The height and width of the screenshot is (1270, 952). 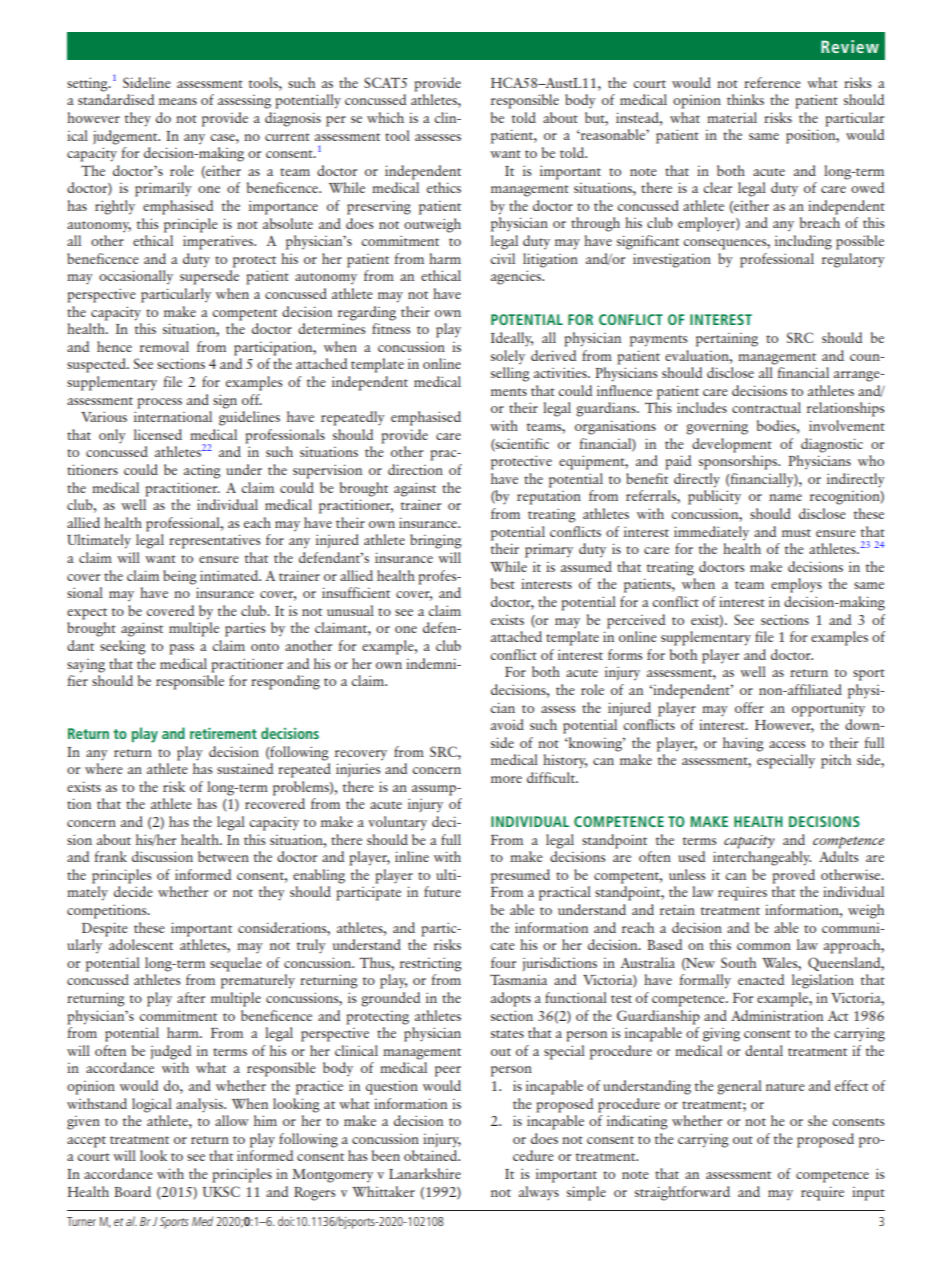 What do you see at coordinates (209, 277) in the screenshot?
I see `supersede` at bounding box center [209, 277].
